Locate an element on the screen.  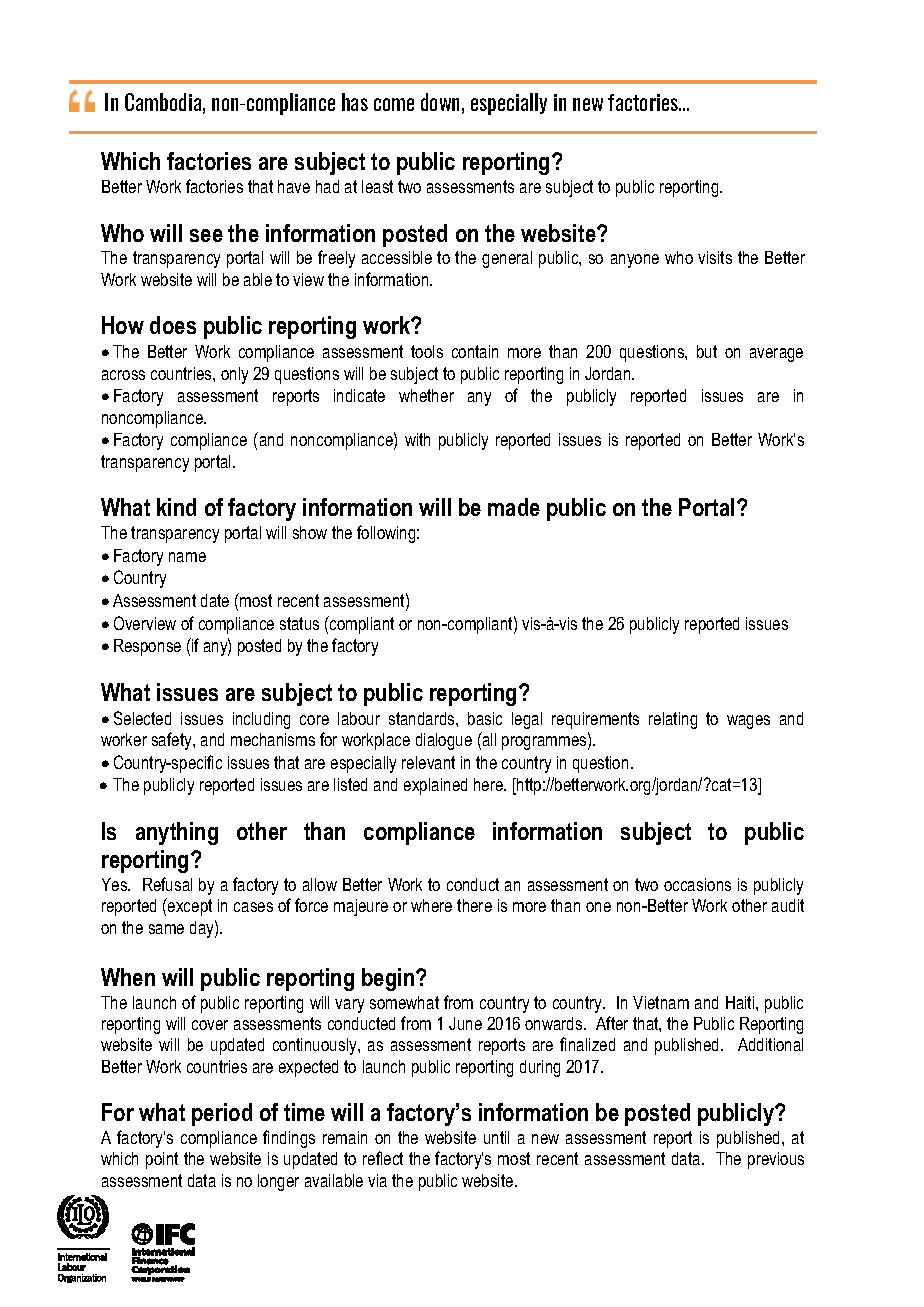
with is located at coordinates (417, 439).
